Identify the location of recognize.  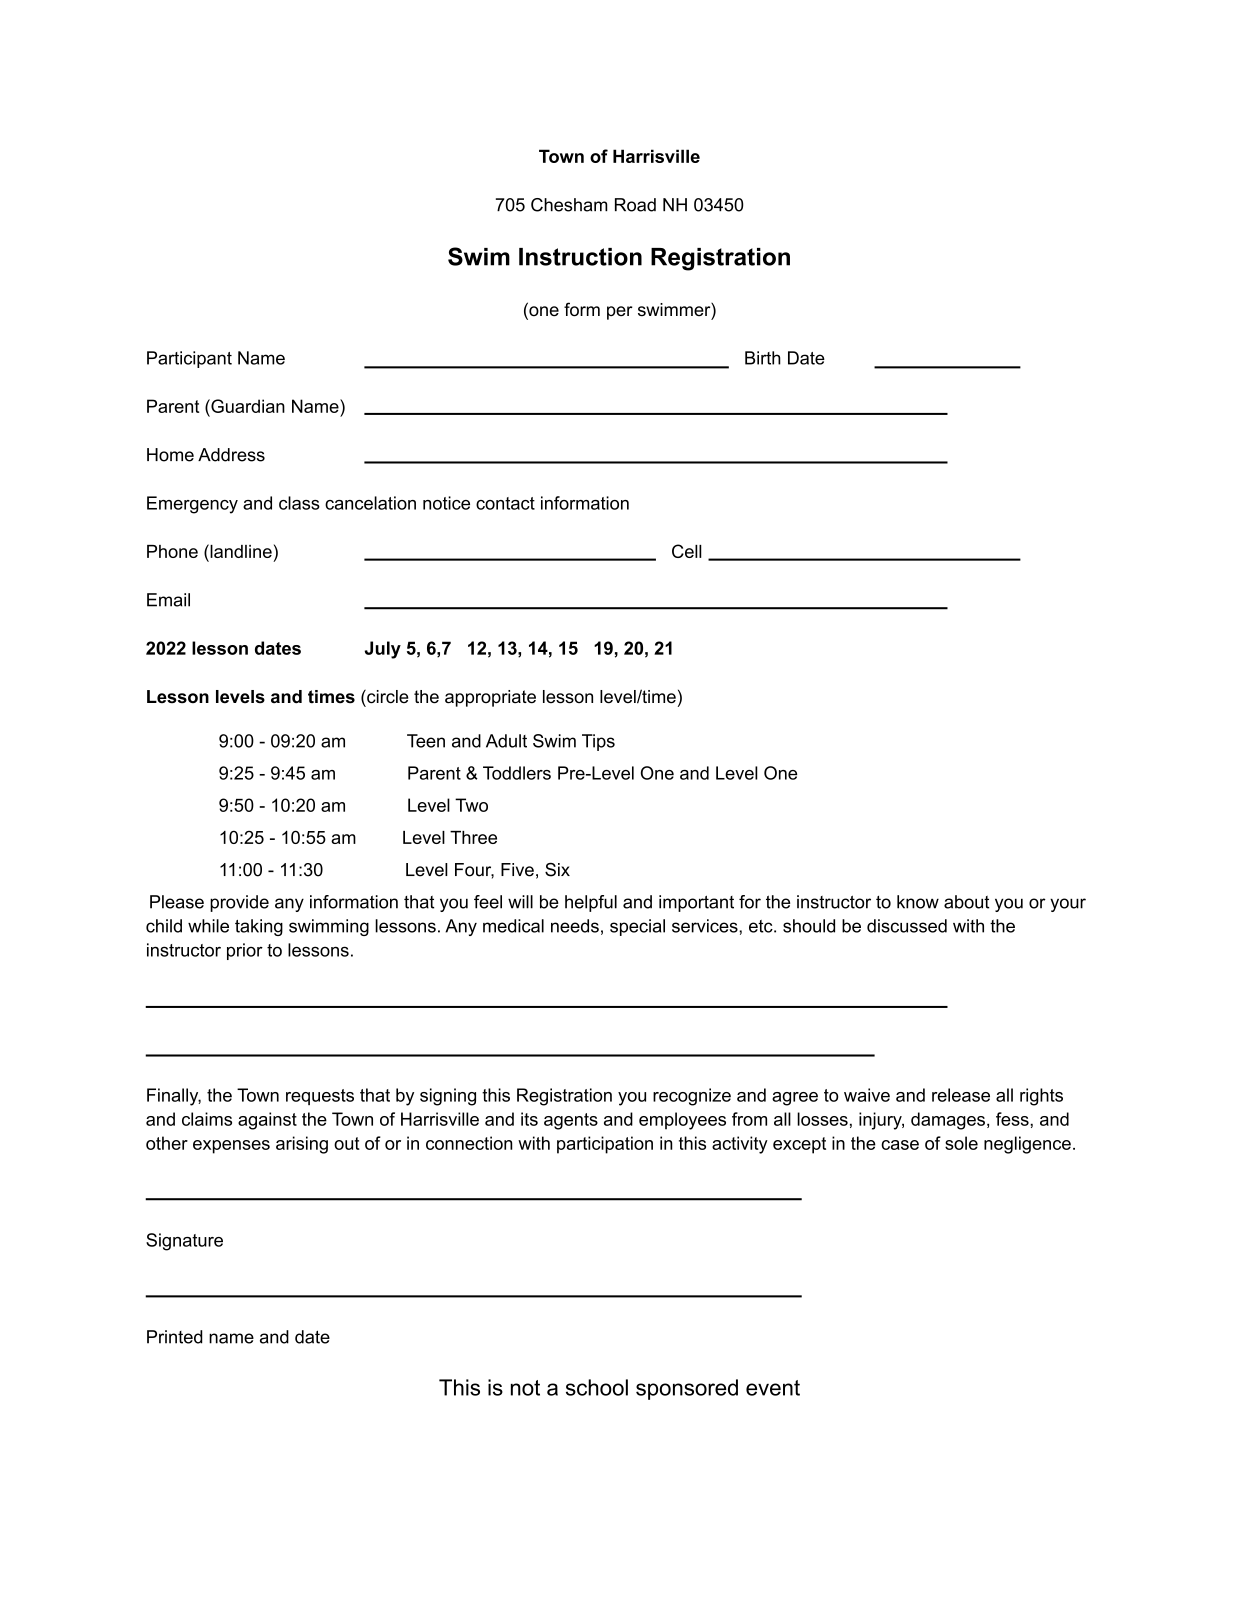
(692, 1097).
